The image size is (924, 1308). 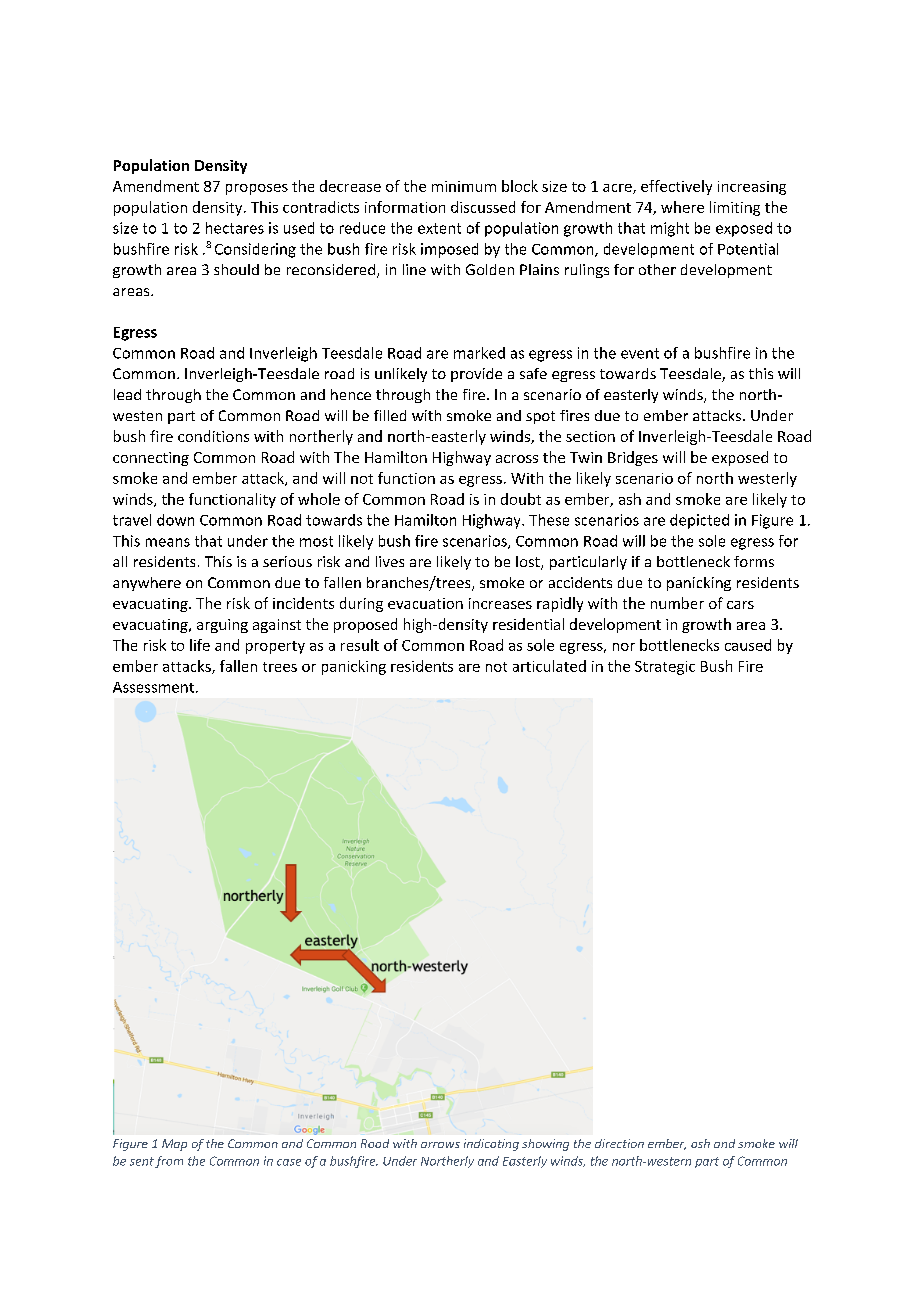 What do you see at coordinates (153, 687) in the image?
I see `Assessment` at bounding box center [153, 687].
